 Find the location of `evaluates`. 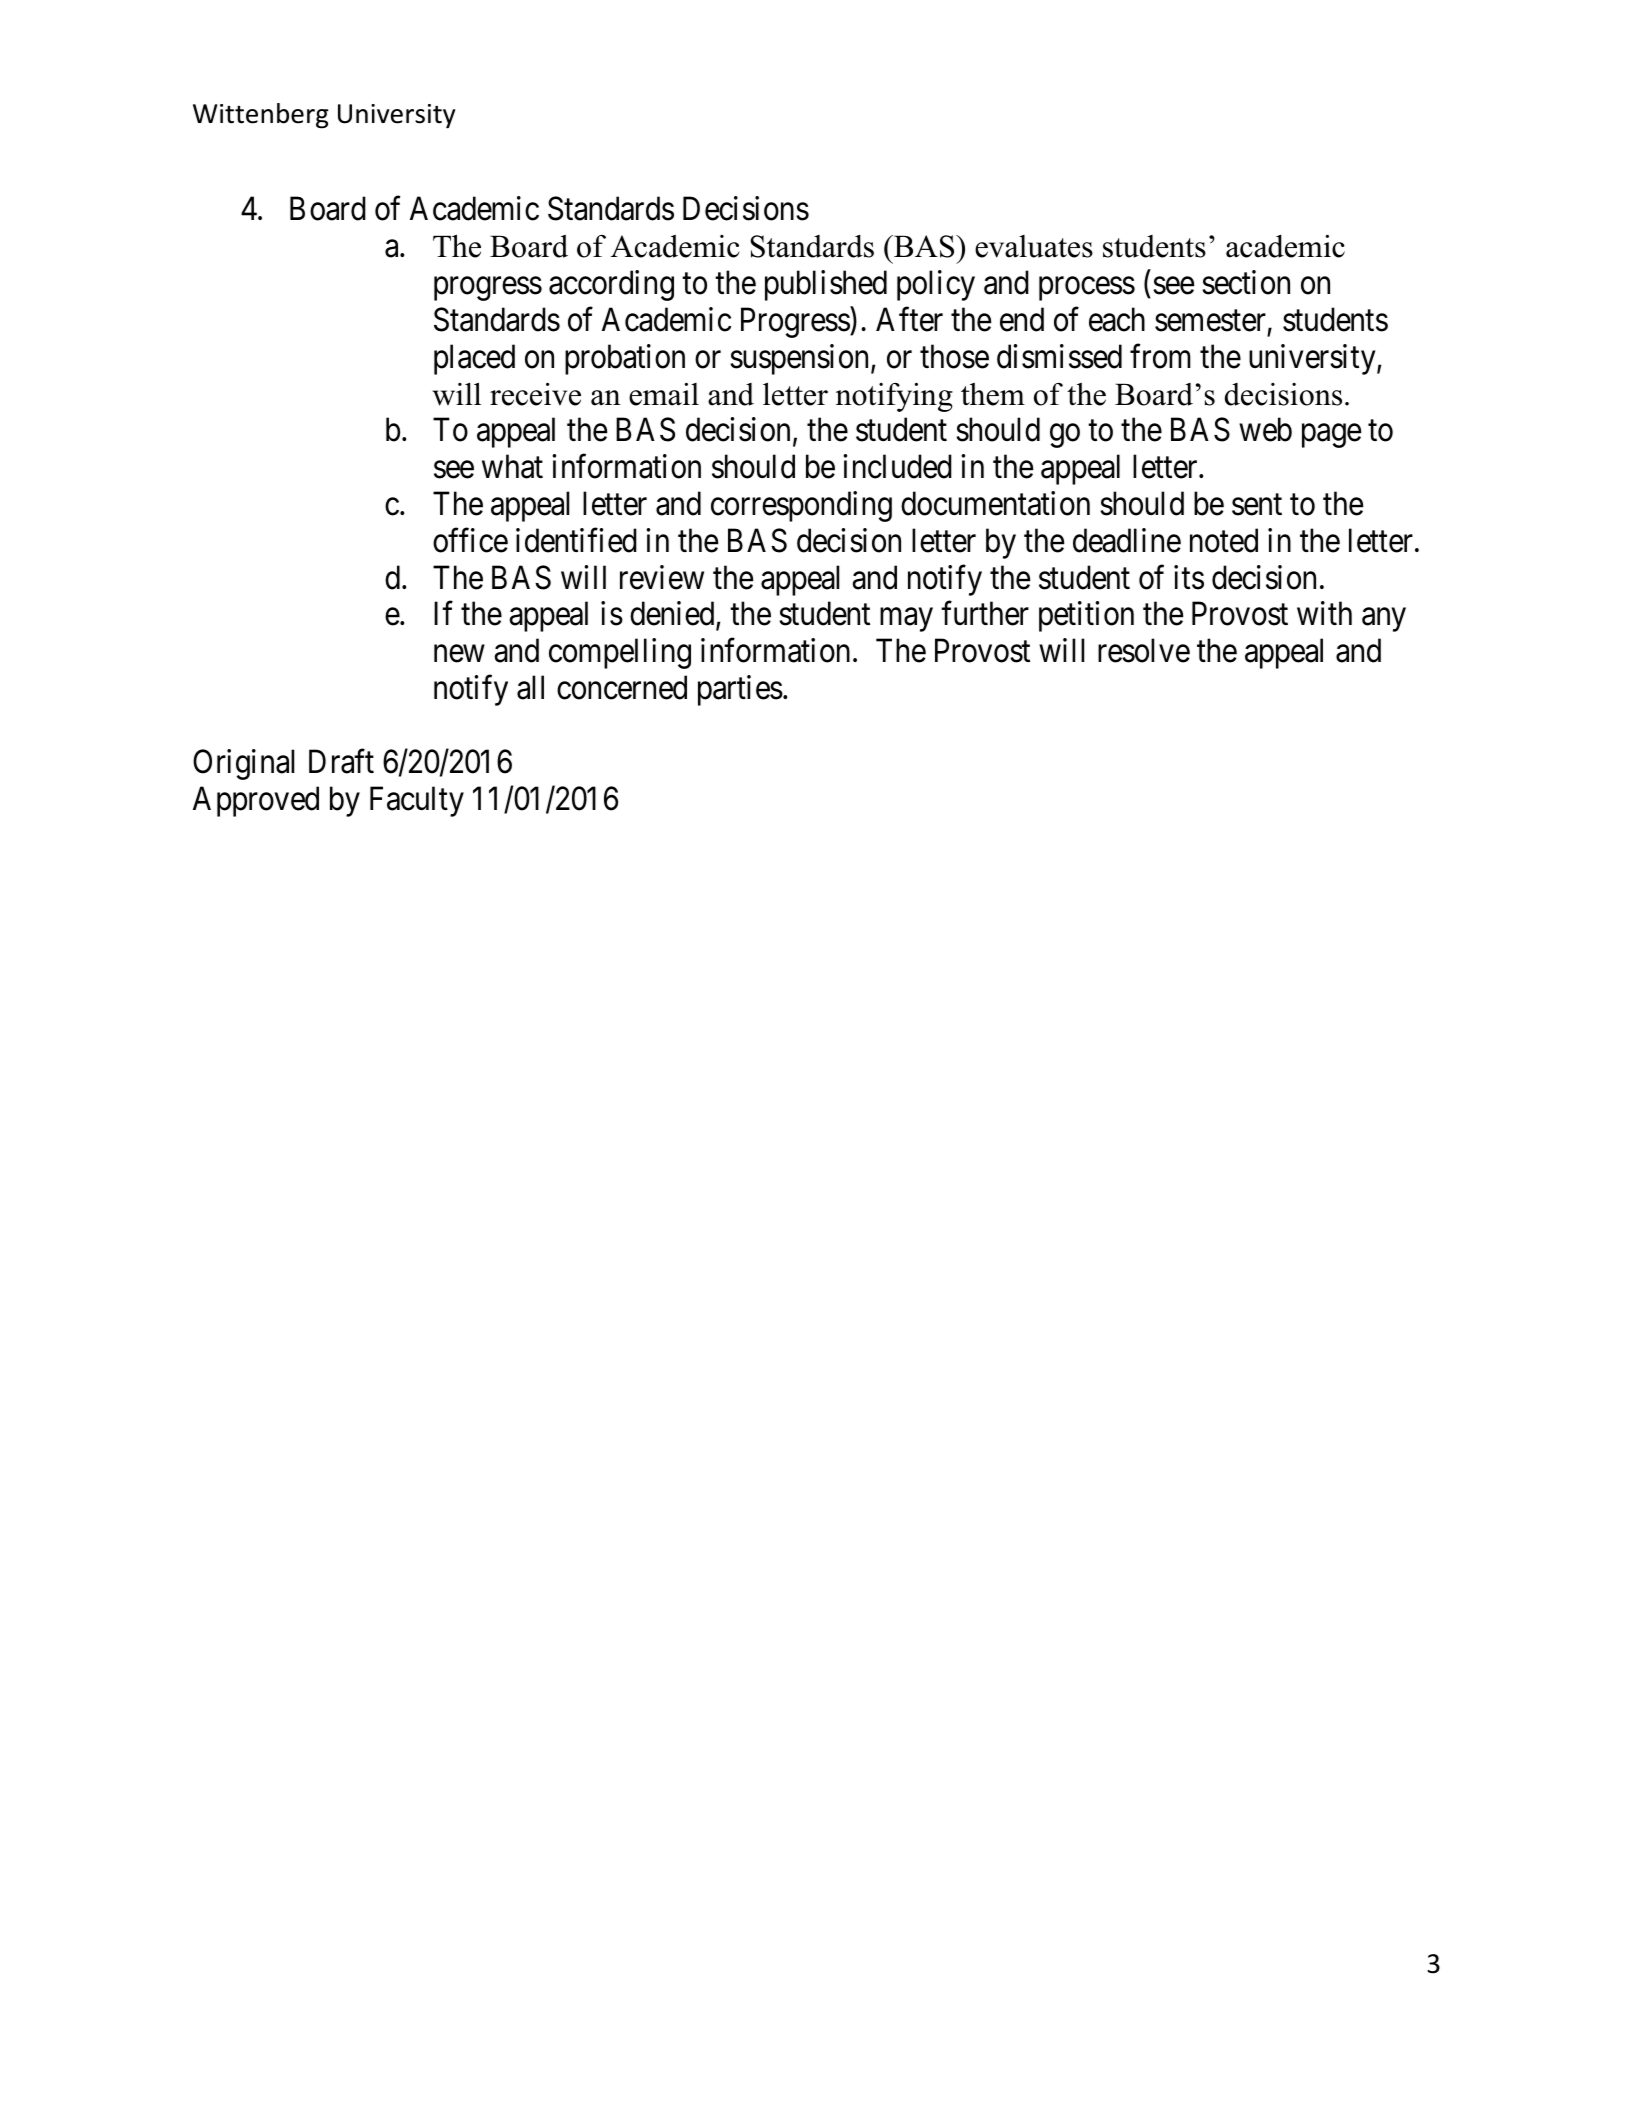

evaluates is located at coordinates (1034, 246).
